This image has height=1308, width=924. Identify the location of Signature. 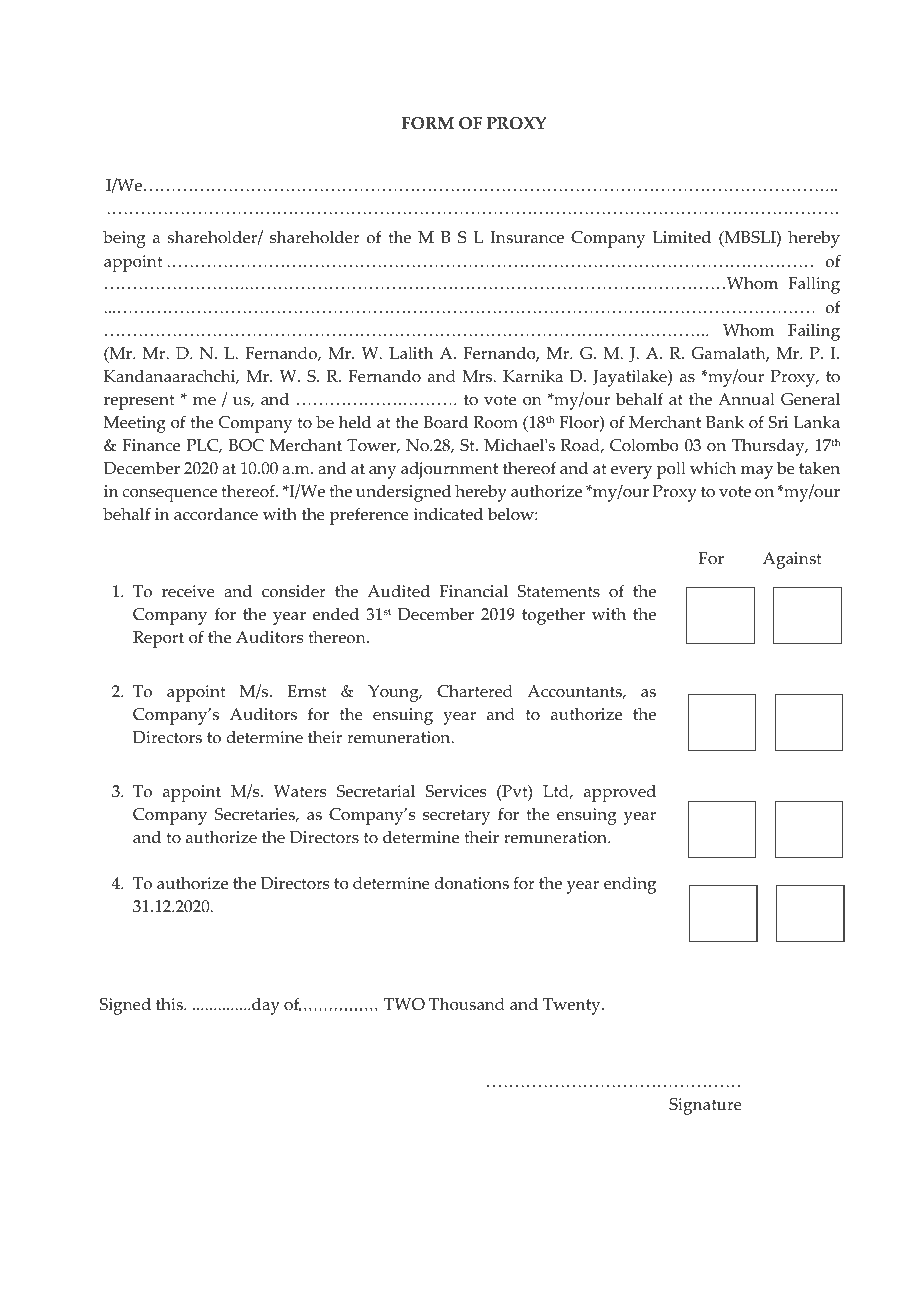
(705, 1106).
